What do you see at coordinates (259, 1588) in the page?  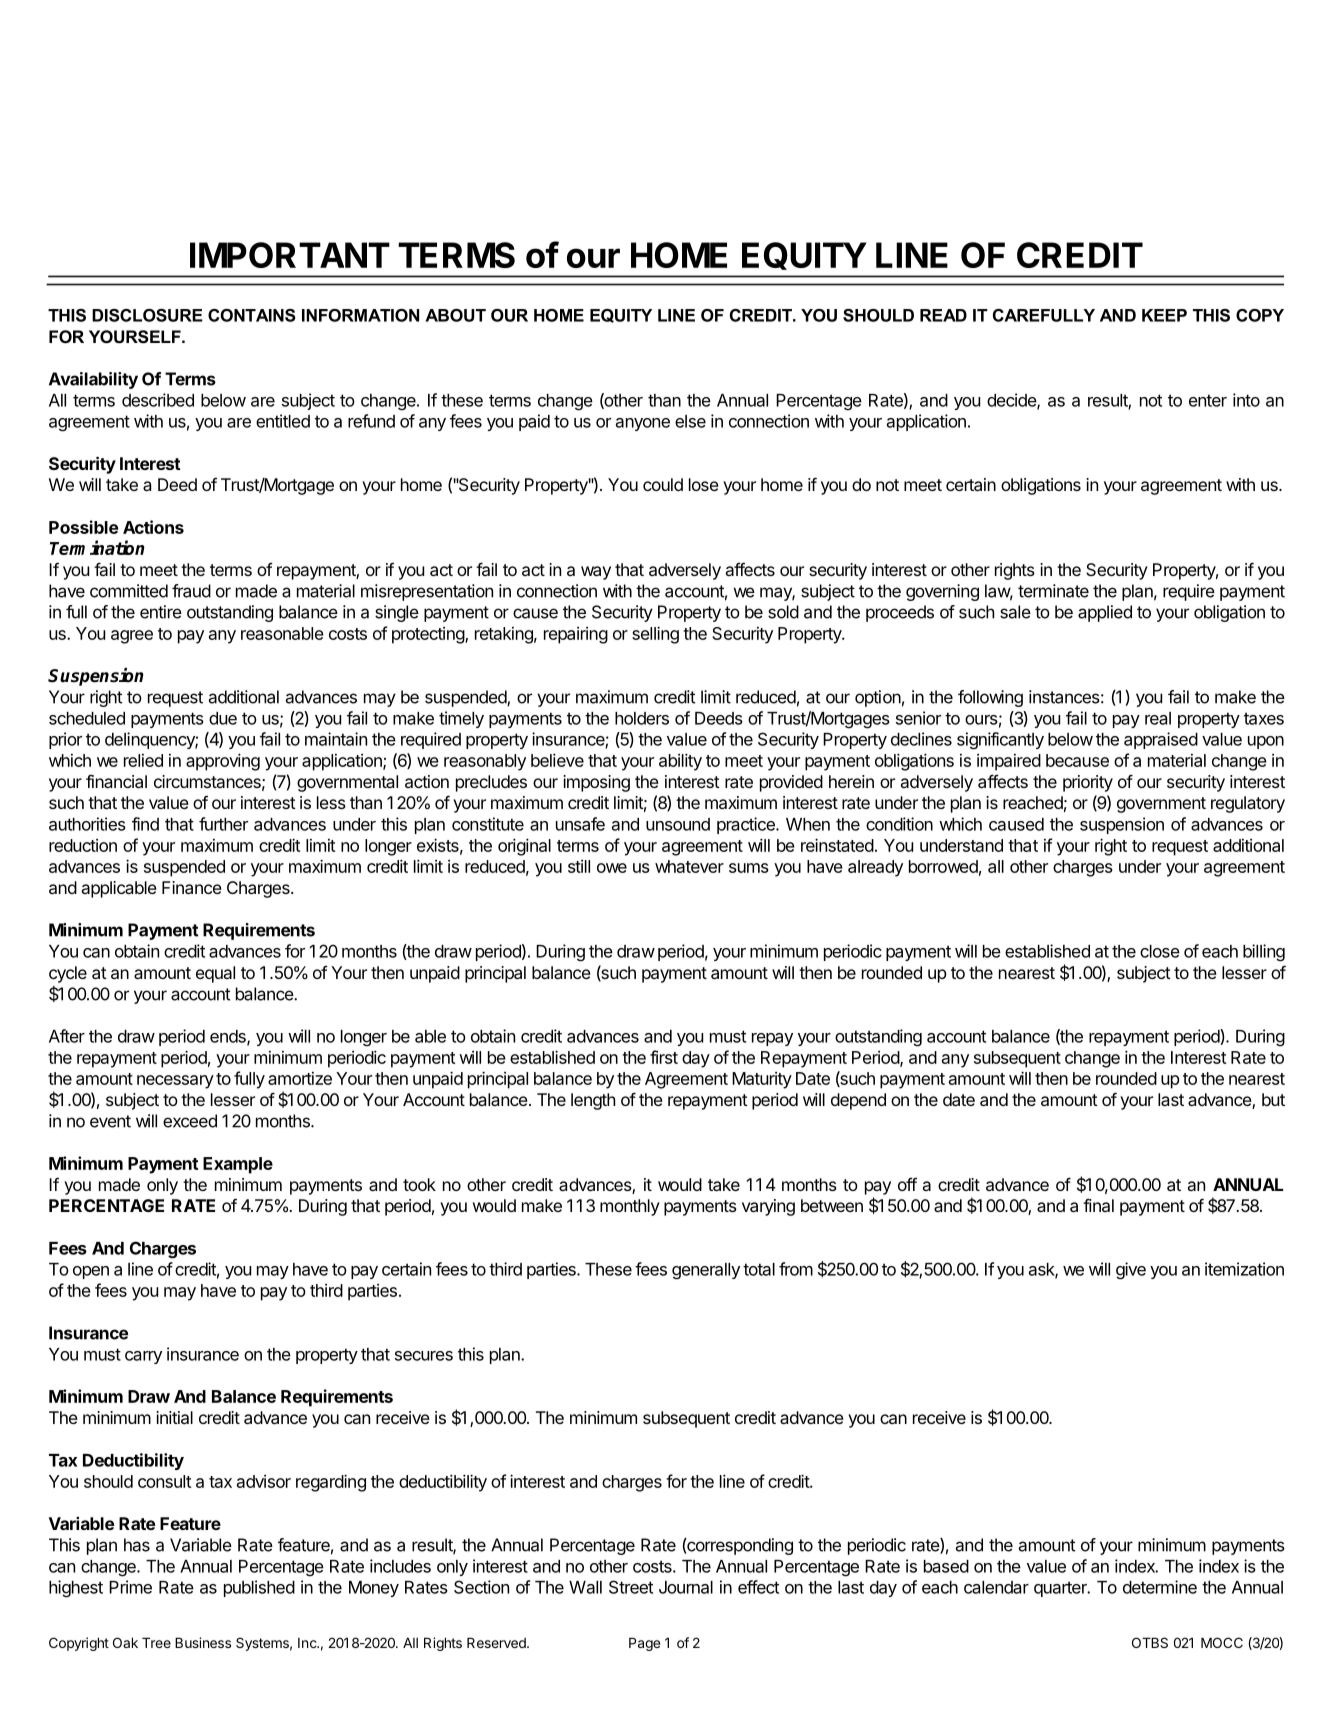 I see `published` at bounding box center [259, 1588].
